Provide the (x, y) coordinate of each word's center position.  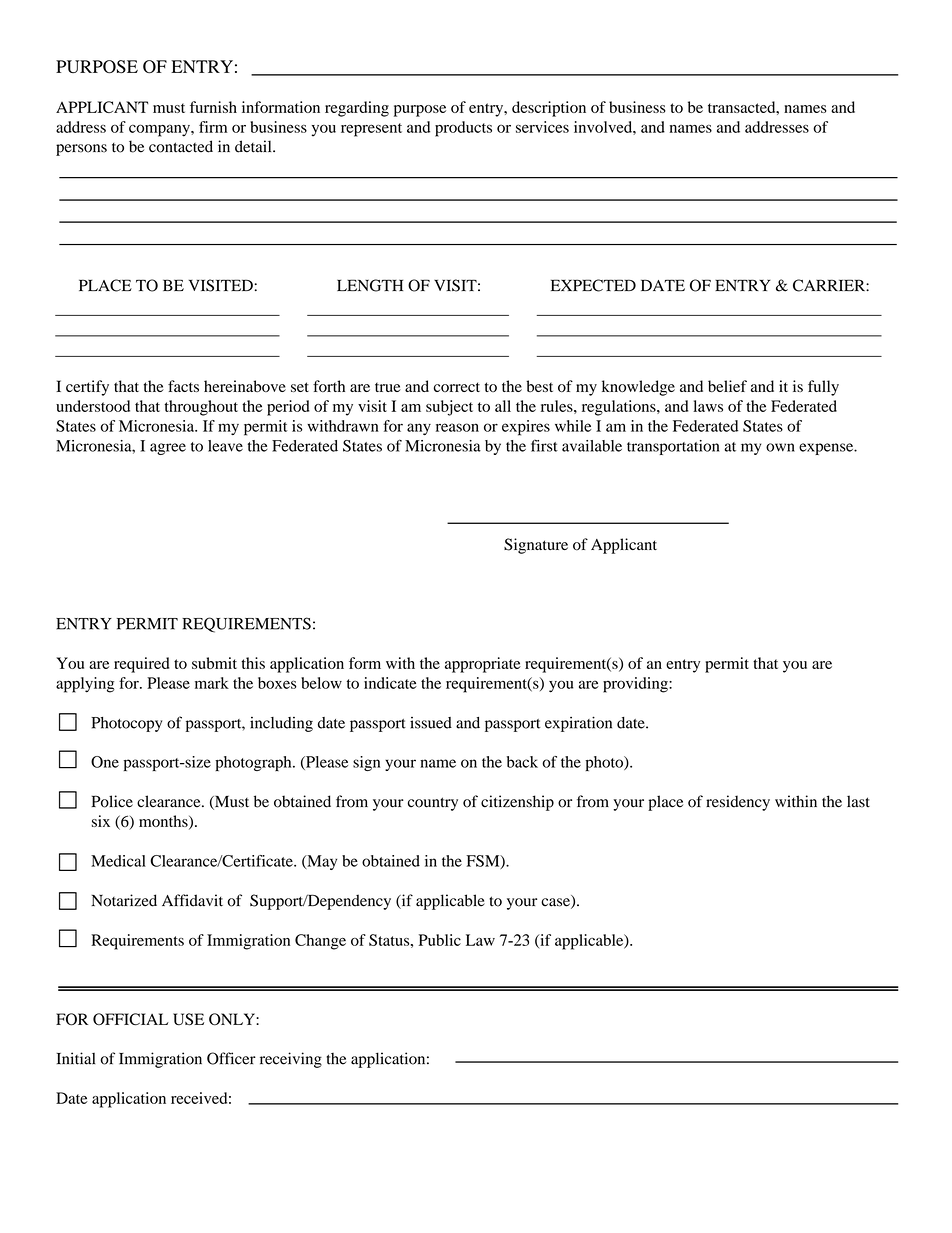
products (463, 129)
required (141, 665)
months (164, 822)
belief (727, 386)
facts (183, 386)
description (549, 109)
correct (457, 387)
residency (738, 803)
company (160, 130)
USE (188, 1019)
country (433, 804)
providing (636, 685)
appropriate (483, 665)
